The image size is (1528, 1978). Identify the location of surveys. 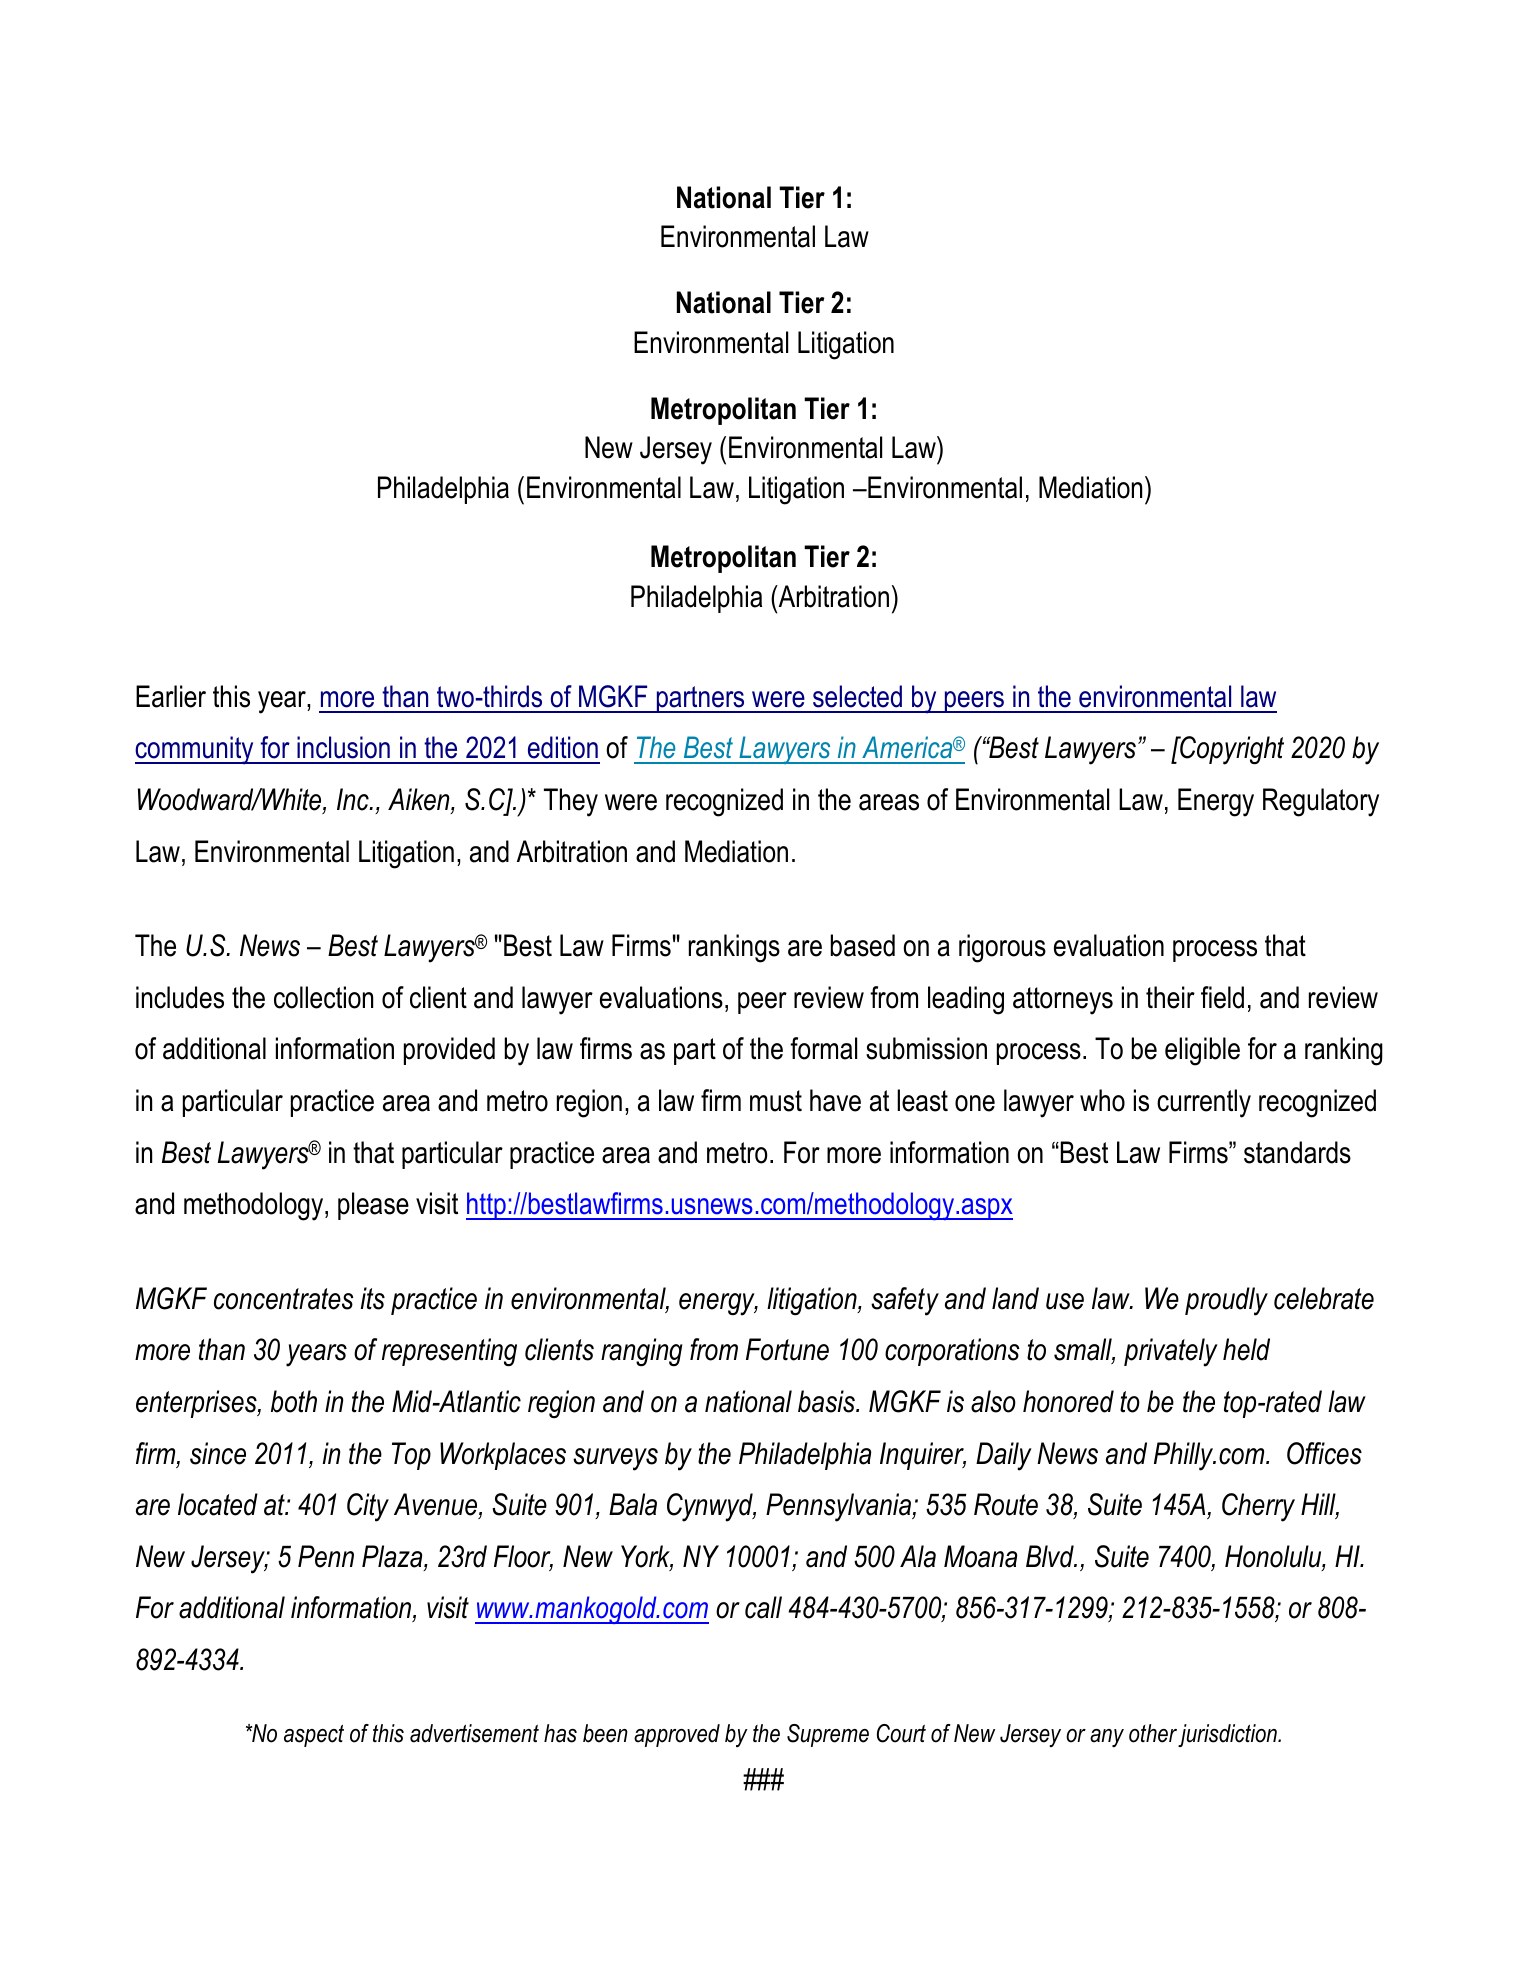
(615, 1459).
